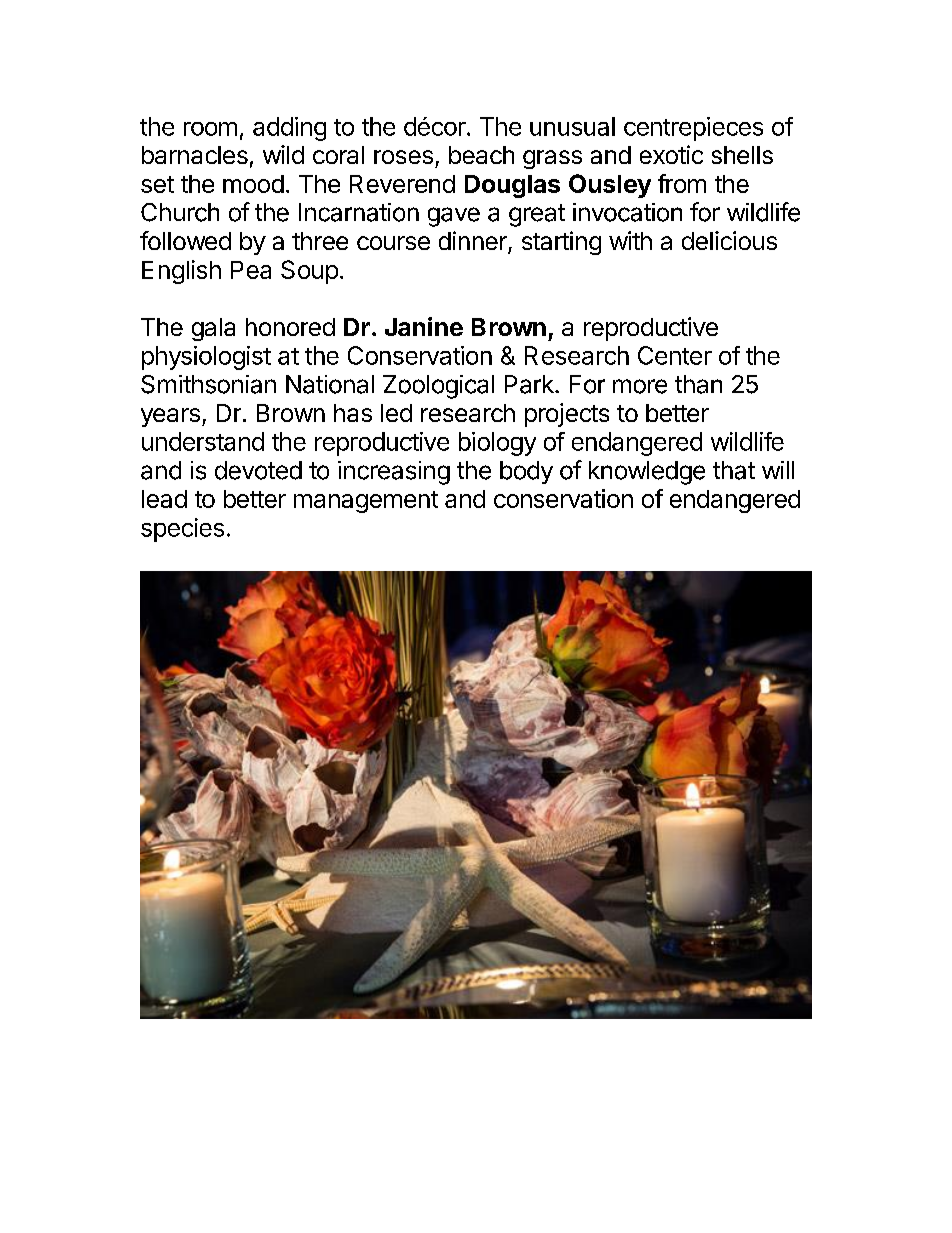 Image resolution: width=952 pixels, height=1233 pixels. I want to click on Zoological, so click(438, 387).
